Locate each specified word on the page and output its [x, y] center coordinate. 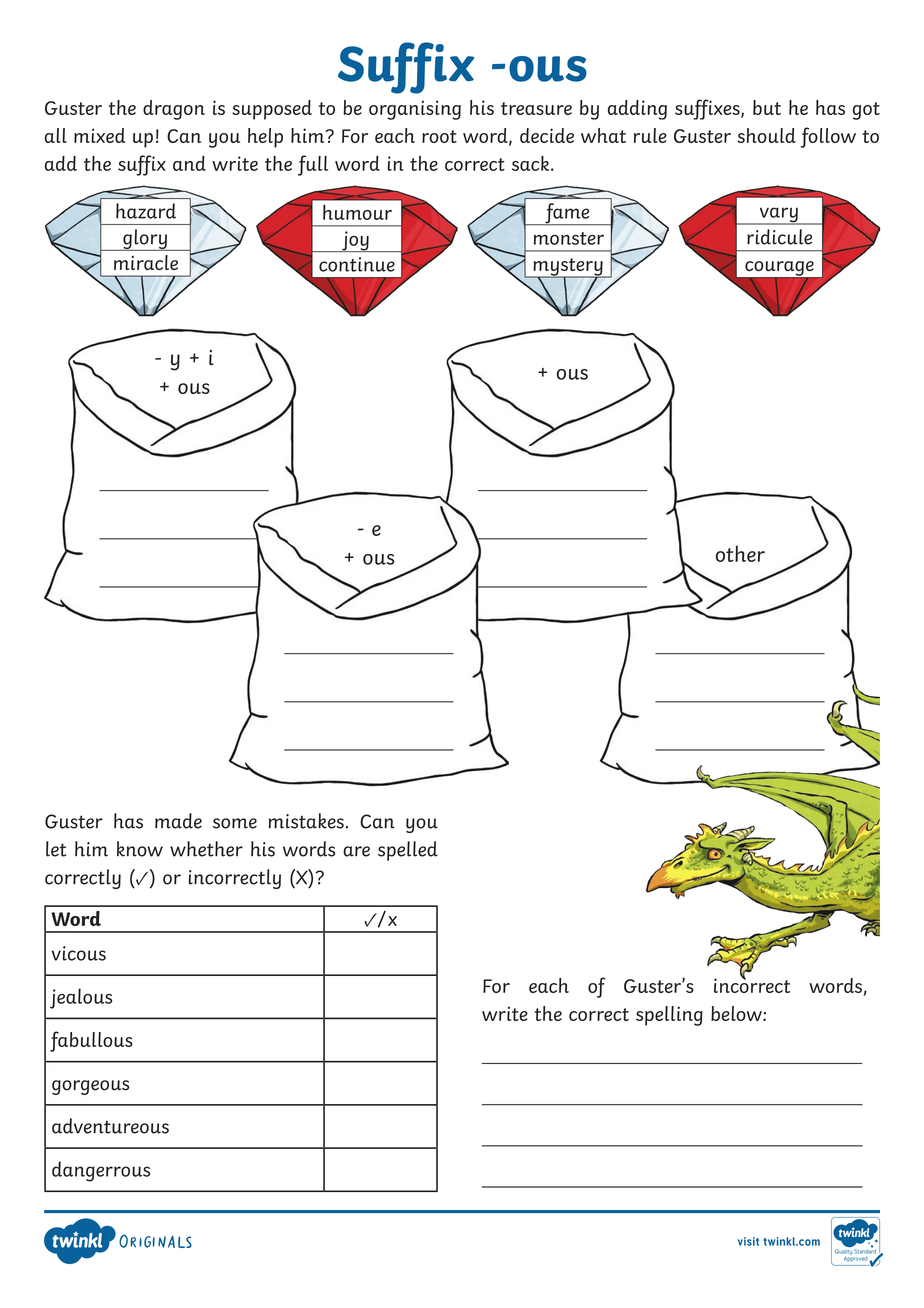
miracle [146, 262]
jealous [81, 998]
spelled [408, 851]
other [740, 553]
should [766, 135]
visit [748, 1241]
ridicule [779, 237]
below [737, 1013]
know [140, 849]
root [439, 136]
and [189, 163]
